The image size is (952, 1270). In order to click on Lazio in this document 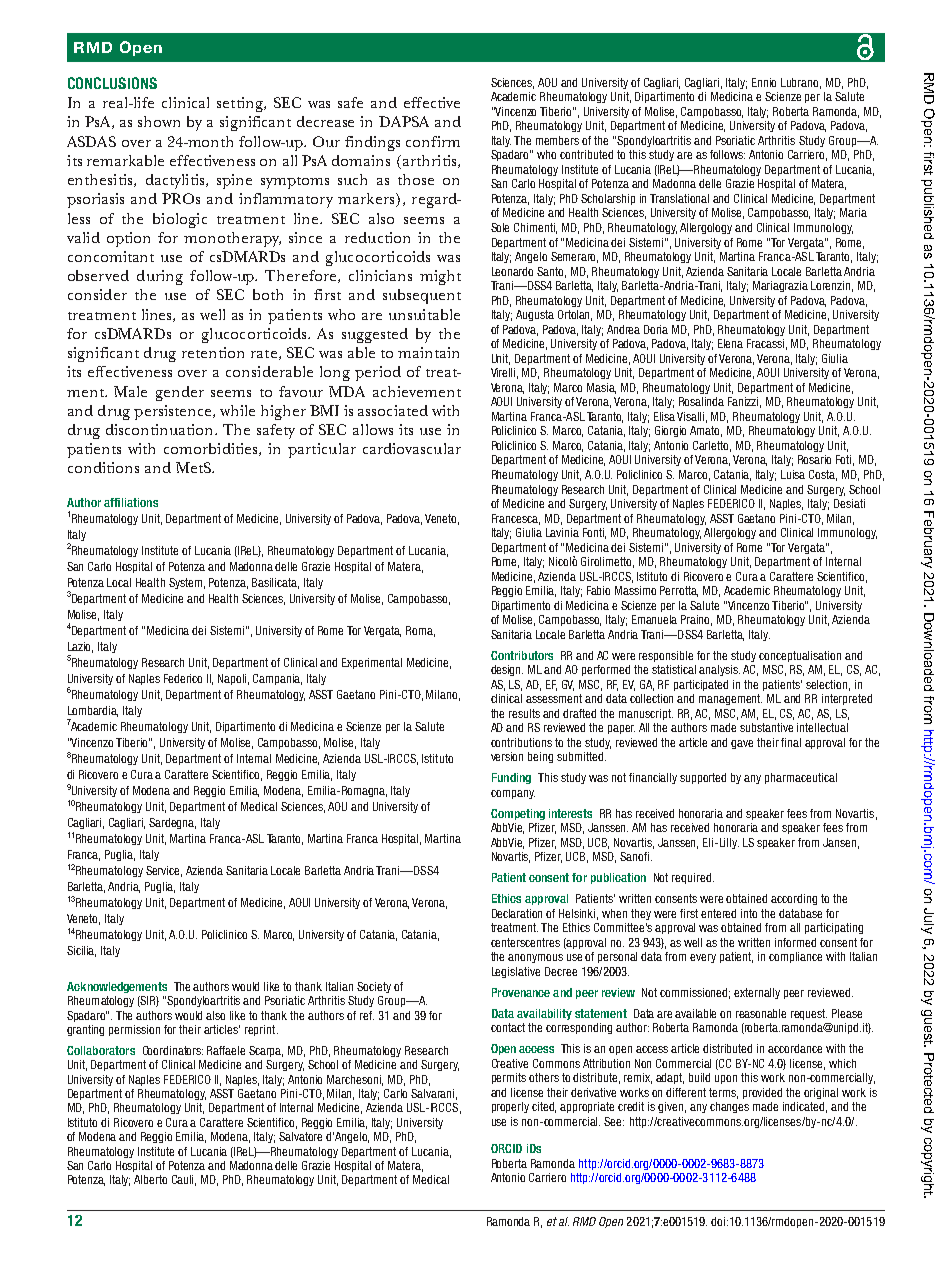, I will do `click(80, 647)`.
